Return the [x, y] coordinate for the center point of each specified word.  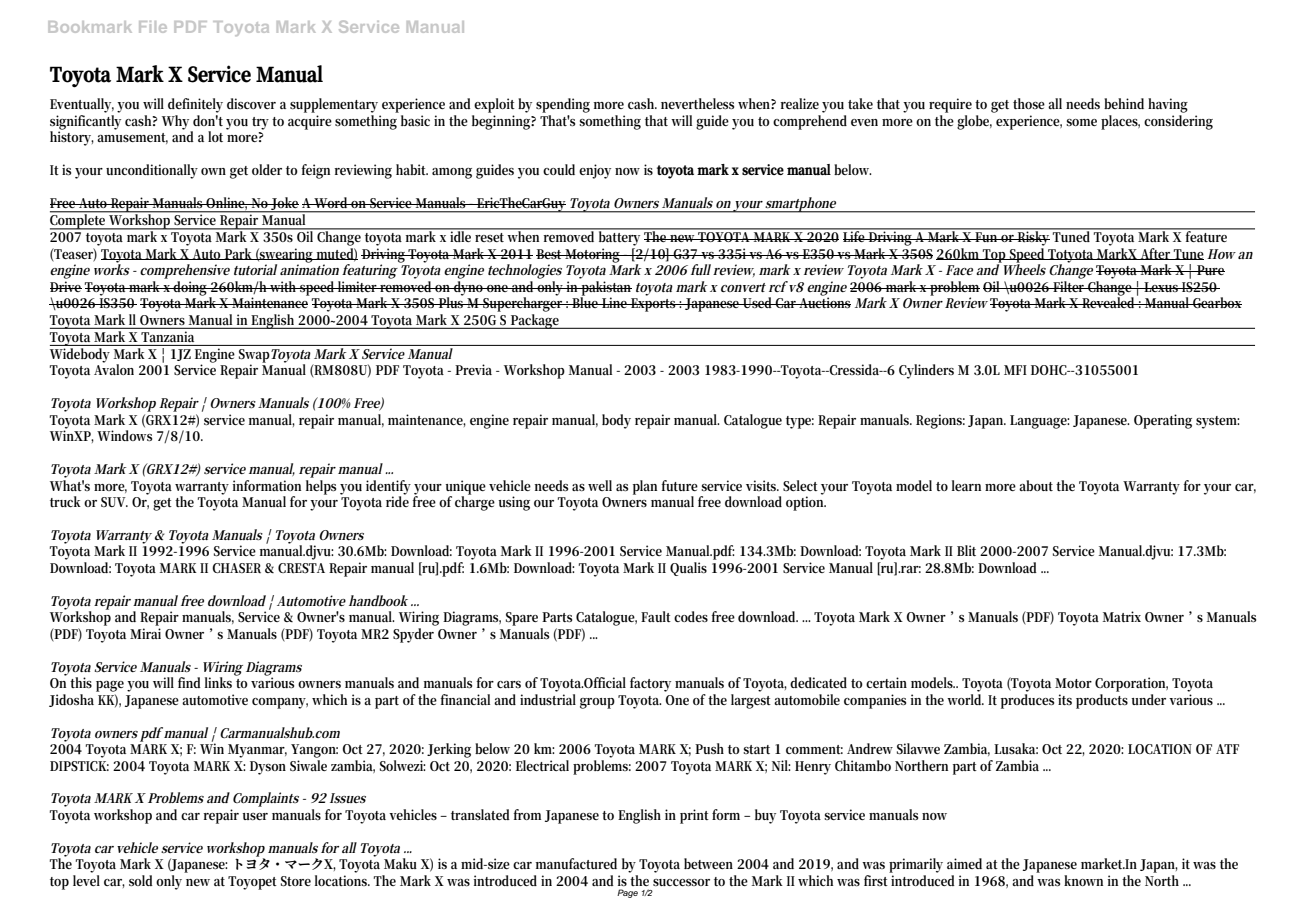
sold [141, 880]
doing [191, 289]
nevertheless [697, 103]
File [153, 27]
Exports [653, 305]
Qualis [688, 569]
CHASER [236, 568]
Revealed [1109, 301]
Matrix [1122, 616]
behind [1124, 103]
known [1083, 880]
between [708, 863]
